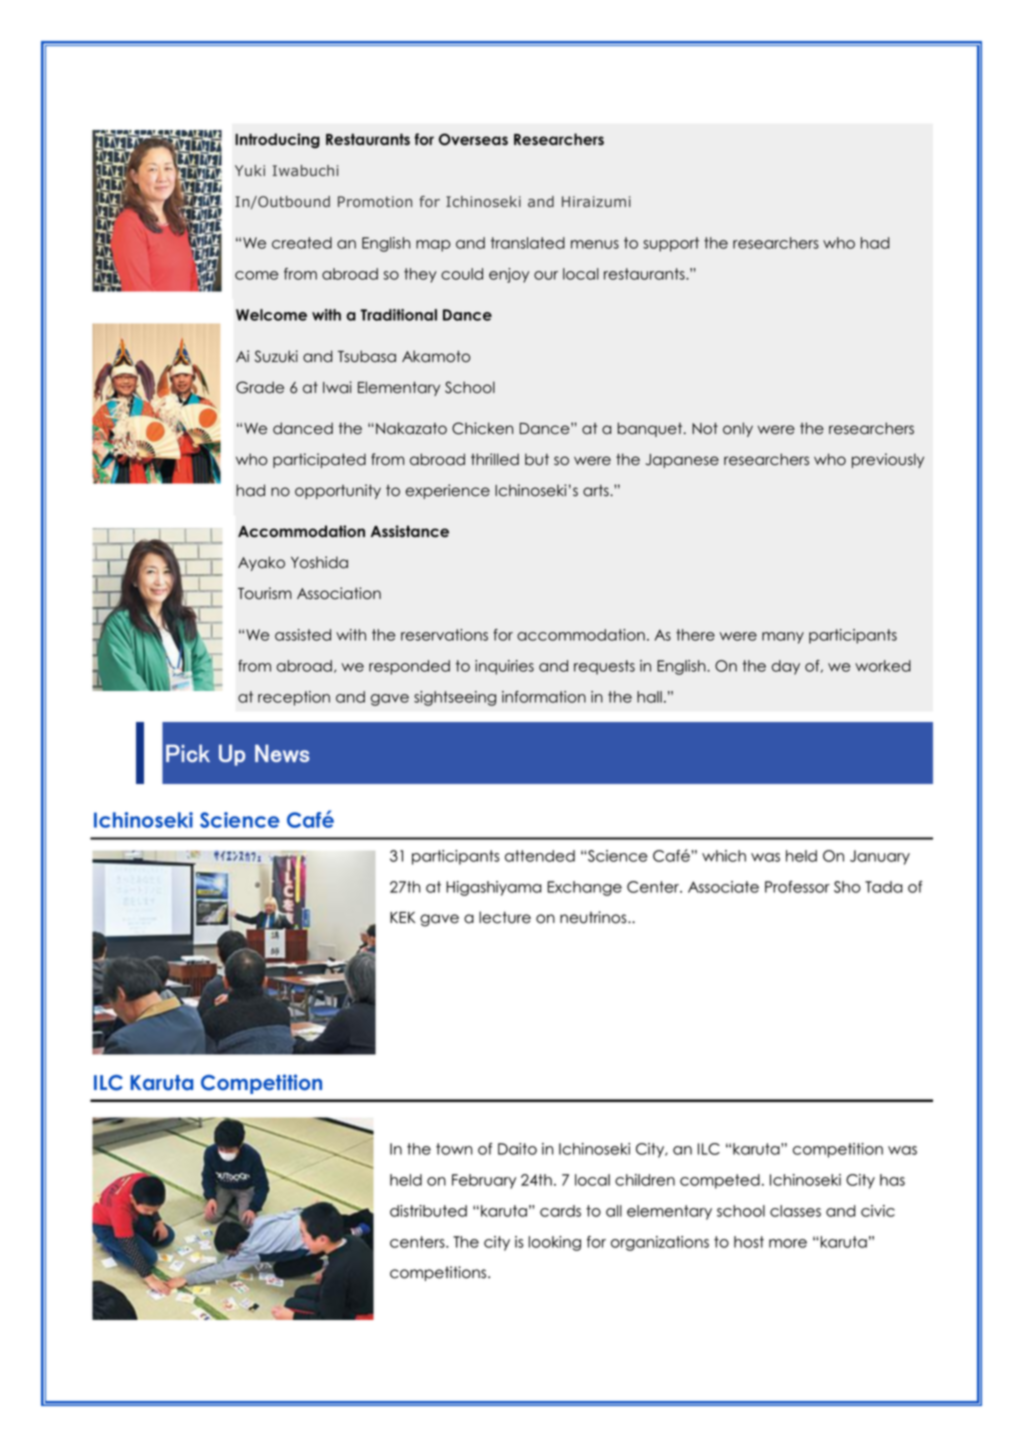  What do you see at coordinates (282, 753) in the image?
I see `News` at bounding box center [282, 753].
